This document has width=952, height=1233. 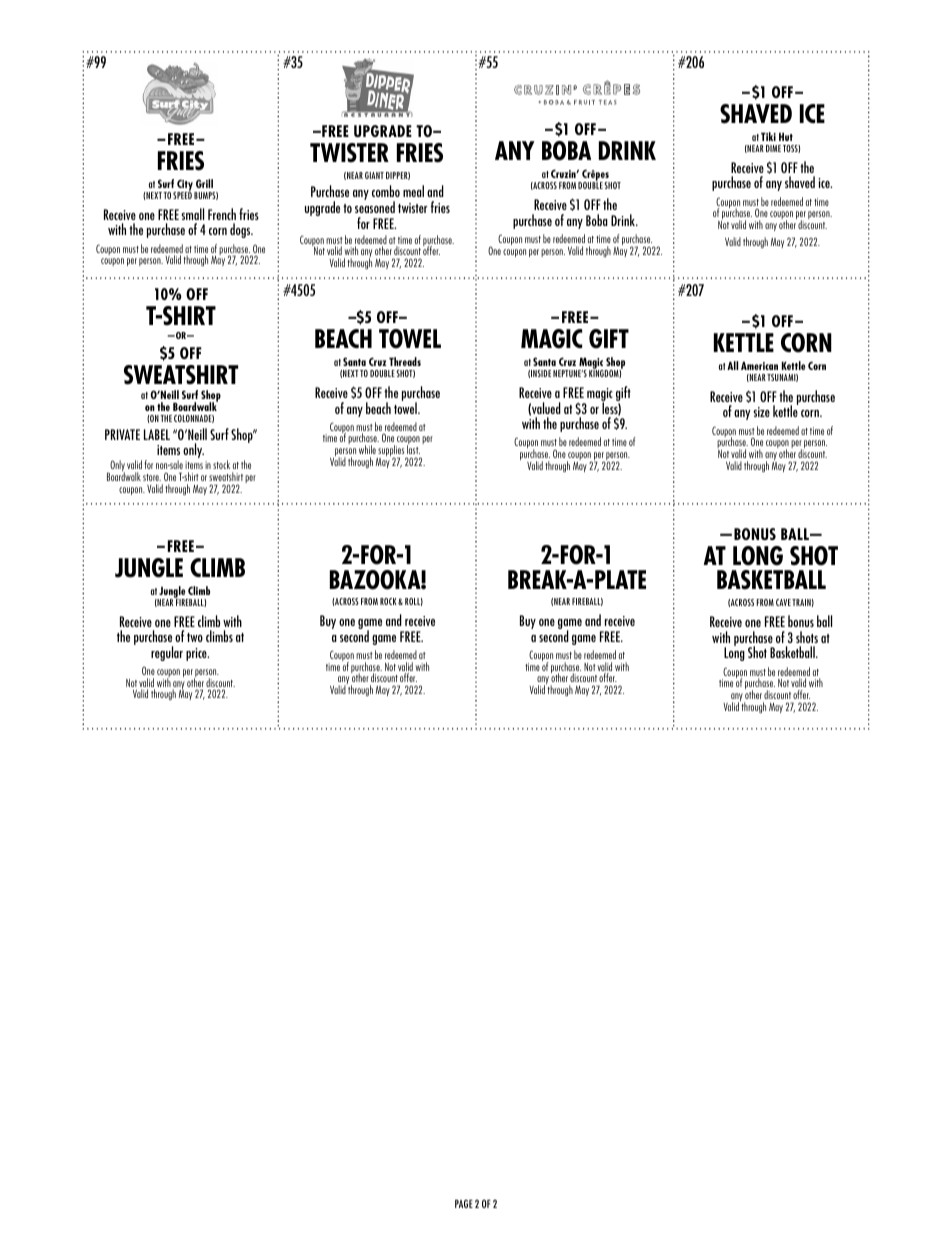 I want to click on PAGE, so click(x=464, y=1203).
